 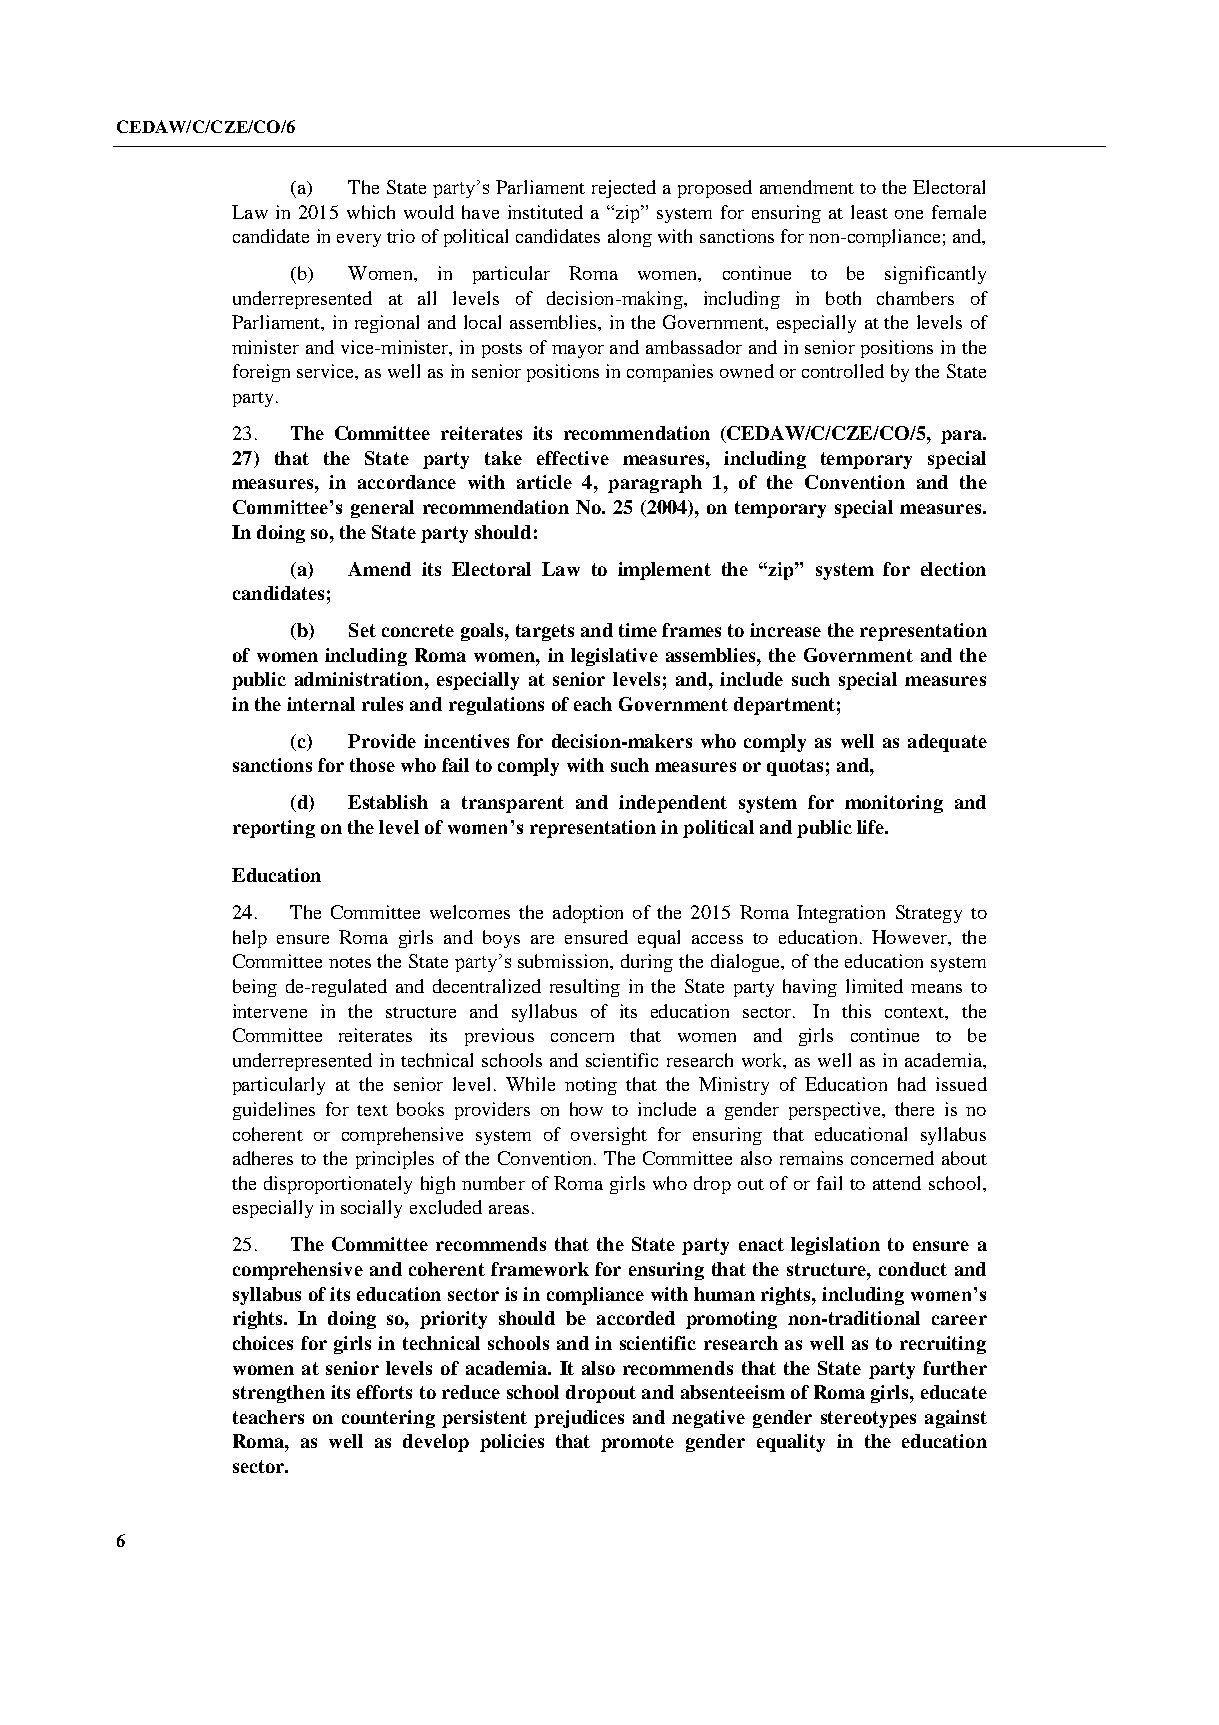 I want to click on independent, so click(x=673, y=804).
